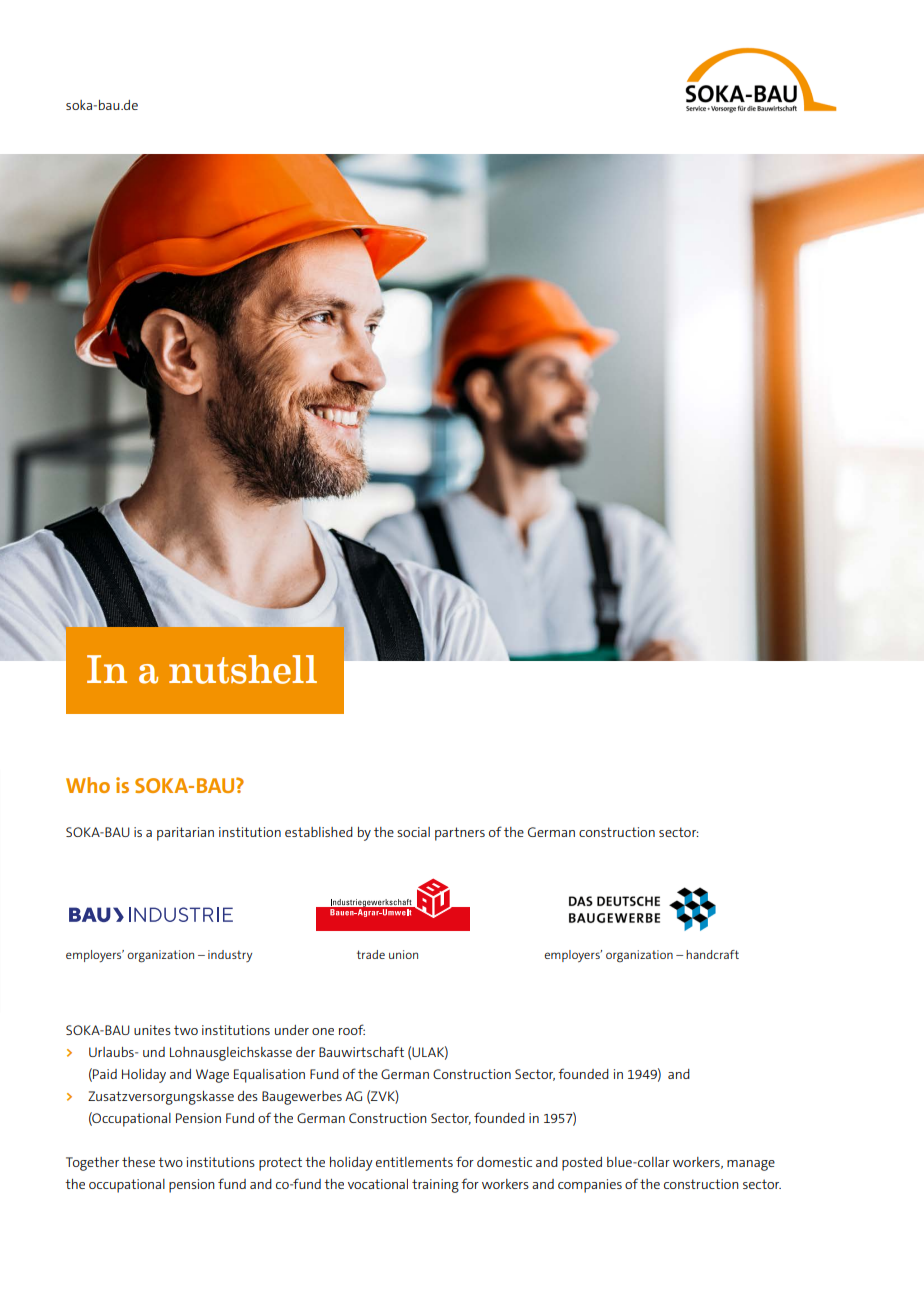 The width and height of the page is (924, 1308). I want to click on industry, so click(230, 956).
